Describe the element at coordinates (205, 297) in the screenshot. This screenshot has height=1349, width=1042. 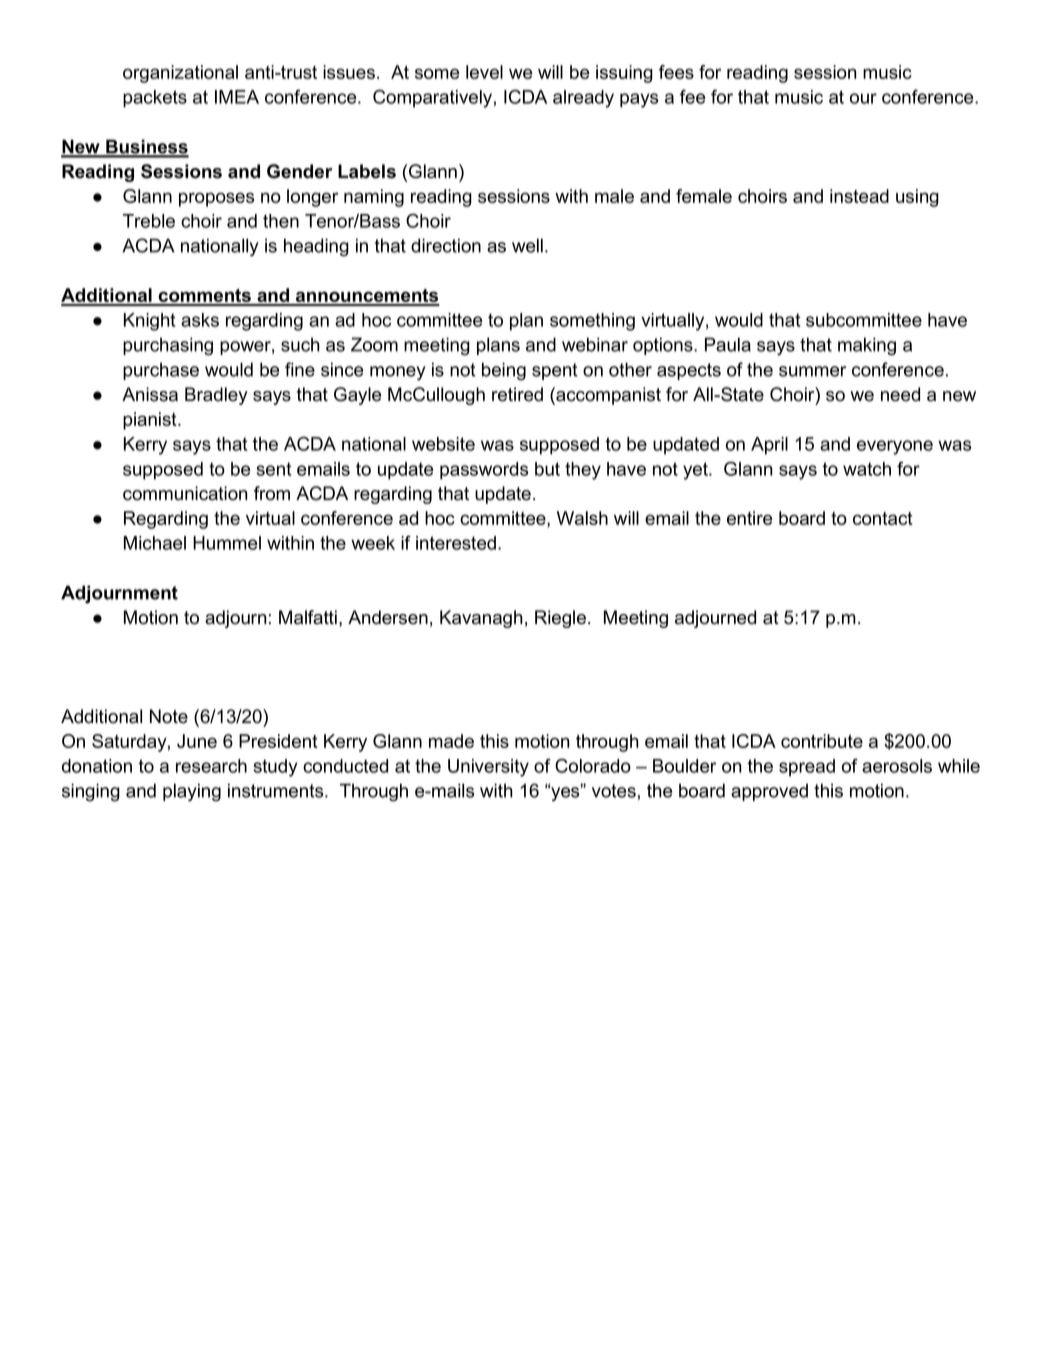
I see `comments` at that location.
